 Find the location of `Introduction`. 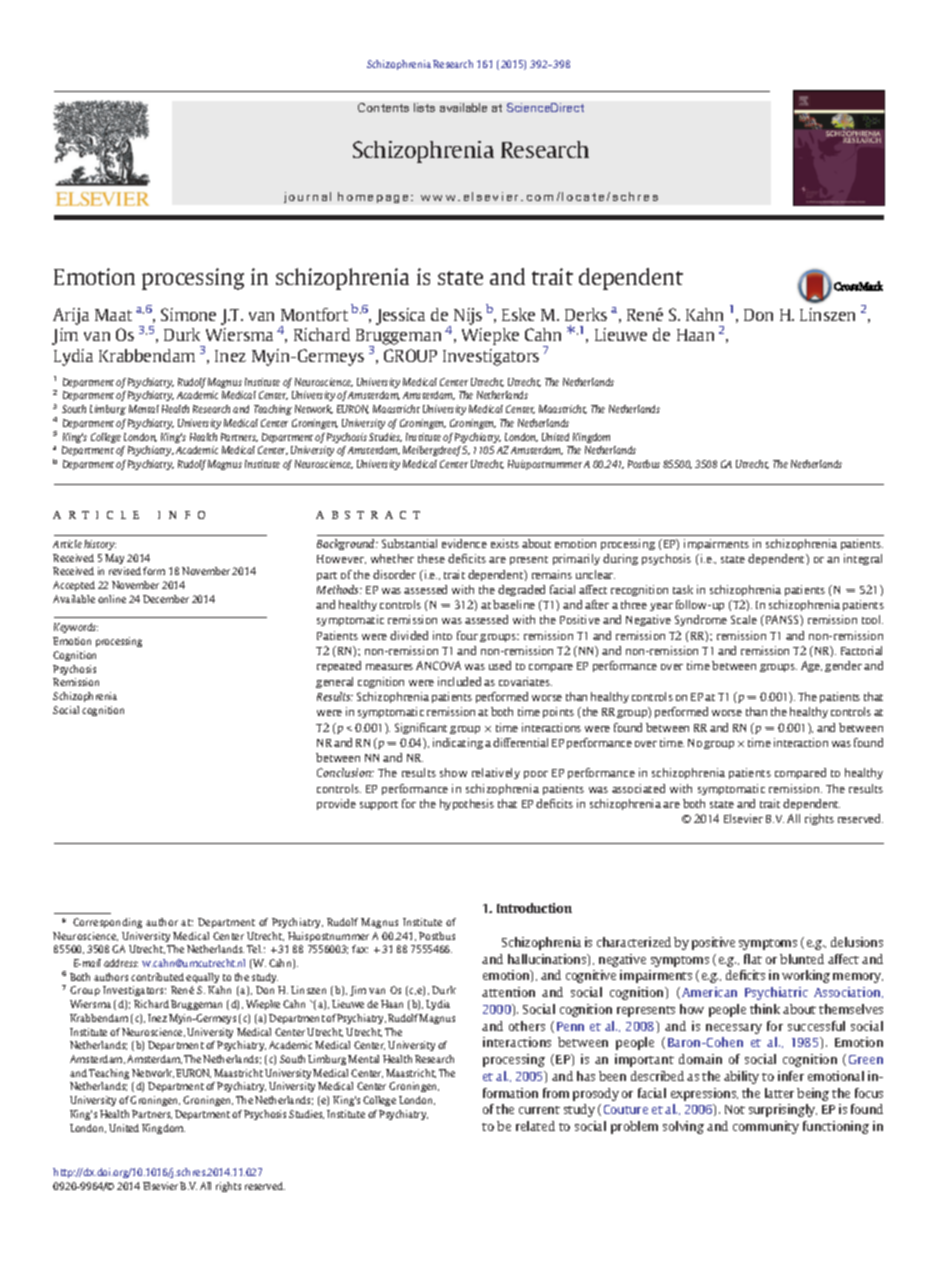

Introduction is located at coordinates (534, 908).
